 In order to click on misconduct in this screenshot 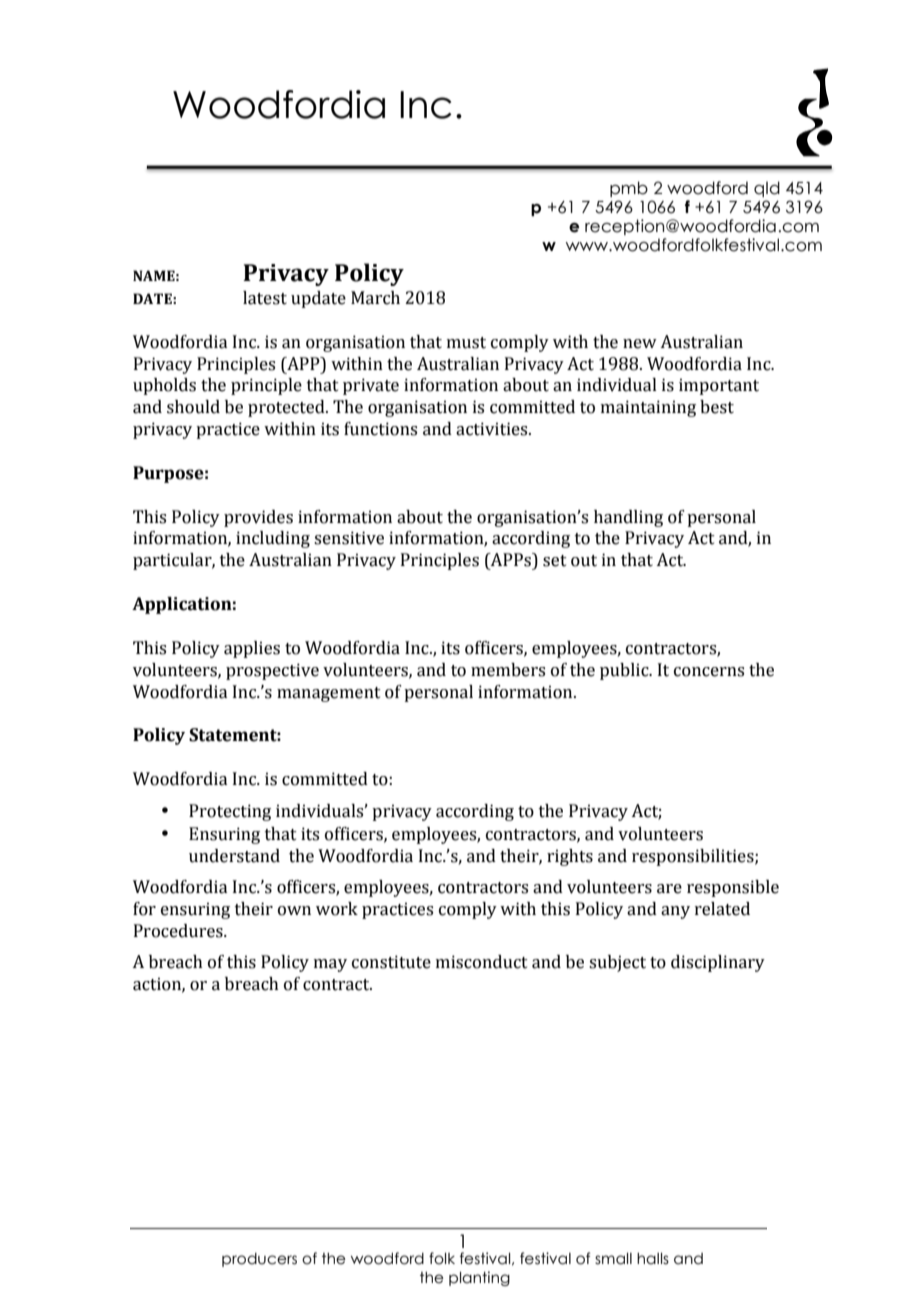, I will do `click(482, 962)`.
